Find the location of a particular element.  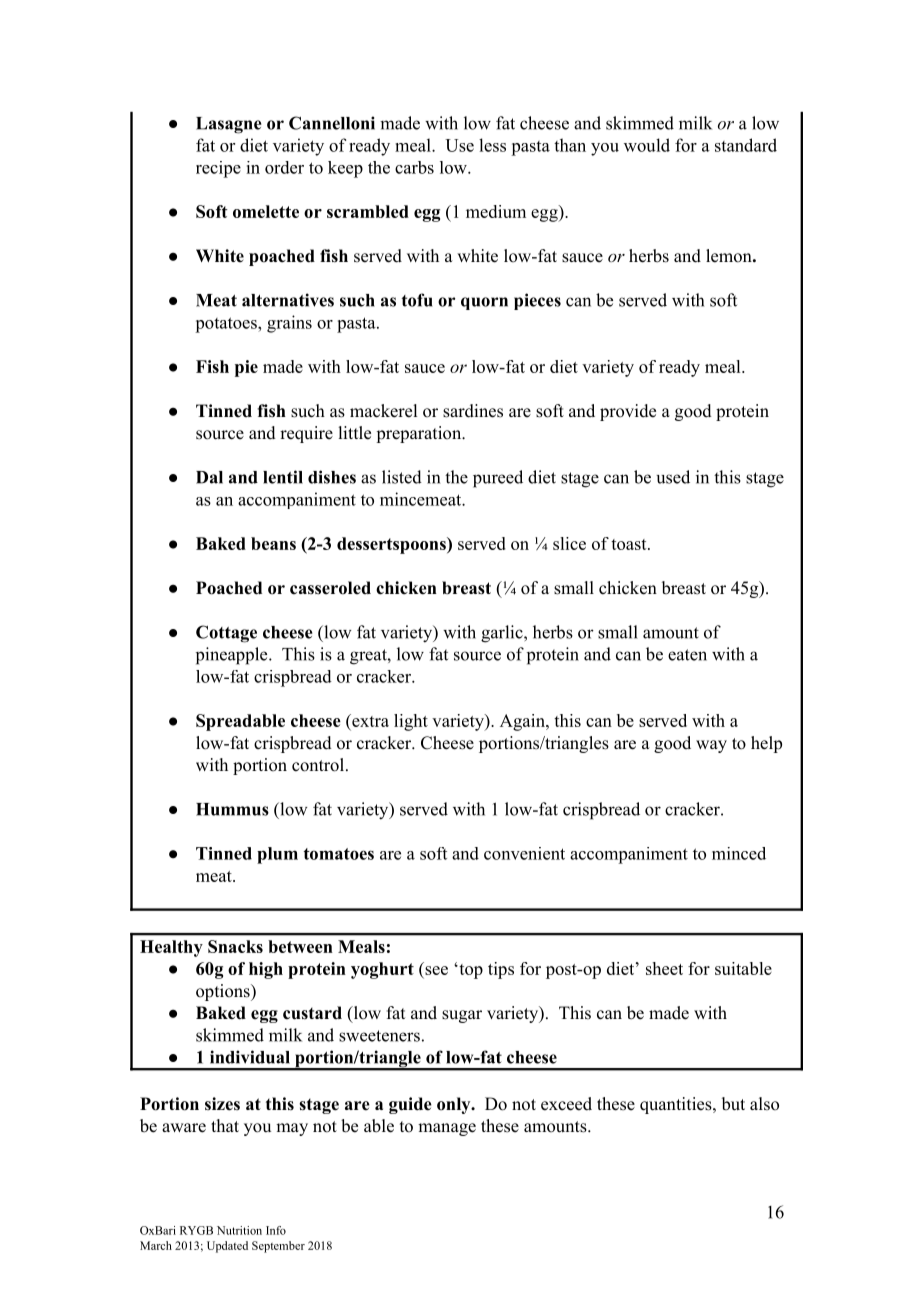

would is located at coordinates (647, 145).
